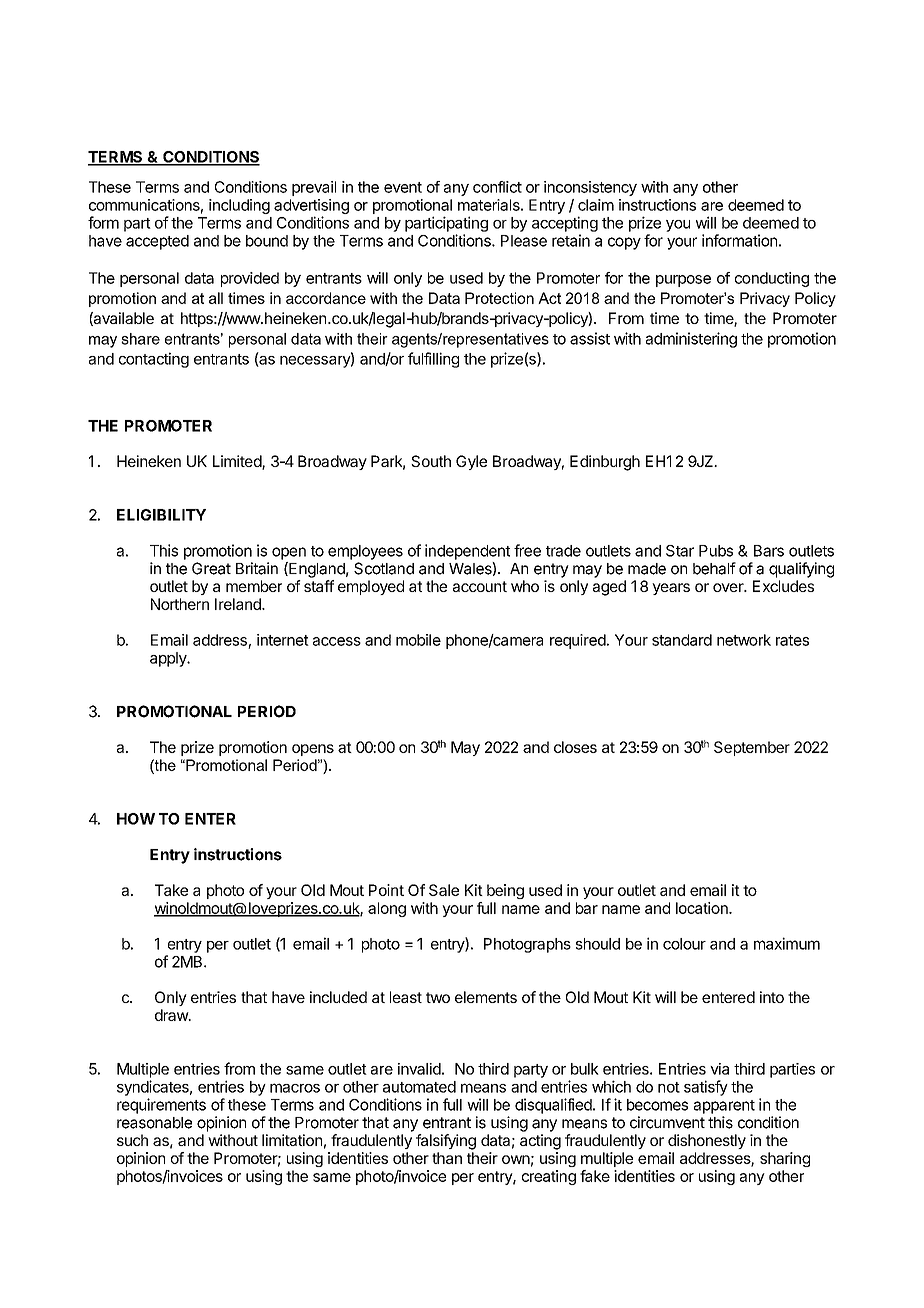 The image size is (924, 1308). Describe the element at coordinates (497, 187) in the screenshot. I see `conflict` at that location.
